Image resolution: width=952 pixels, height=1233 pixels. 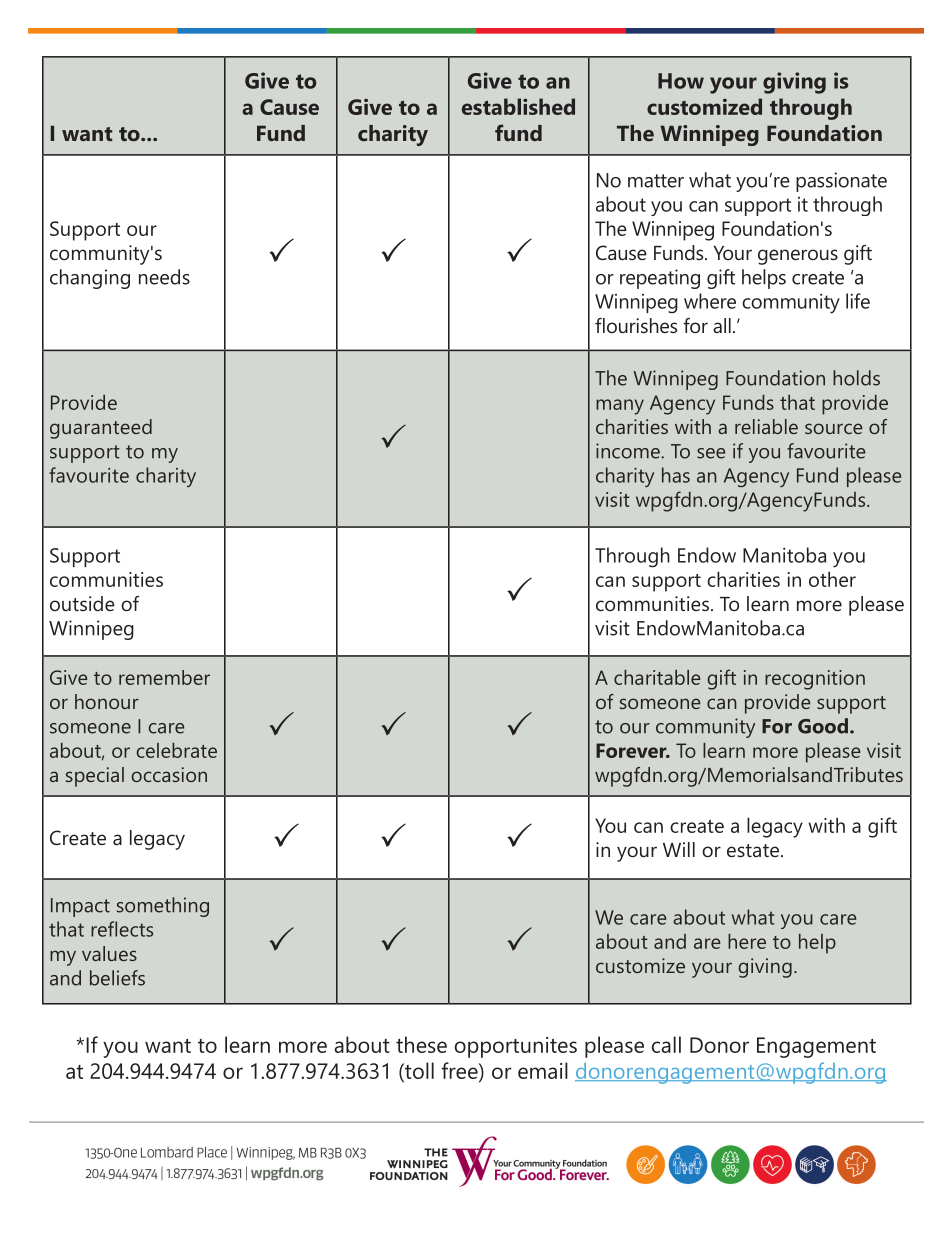 I want to click on beliefs, so click(x=117, y=978).
